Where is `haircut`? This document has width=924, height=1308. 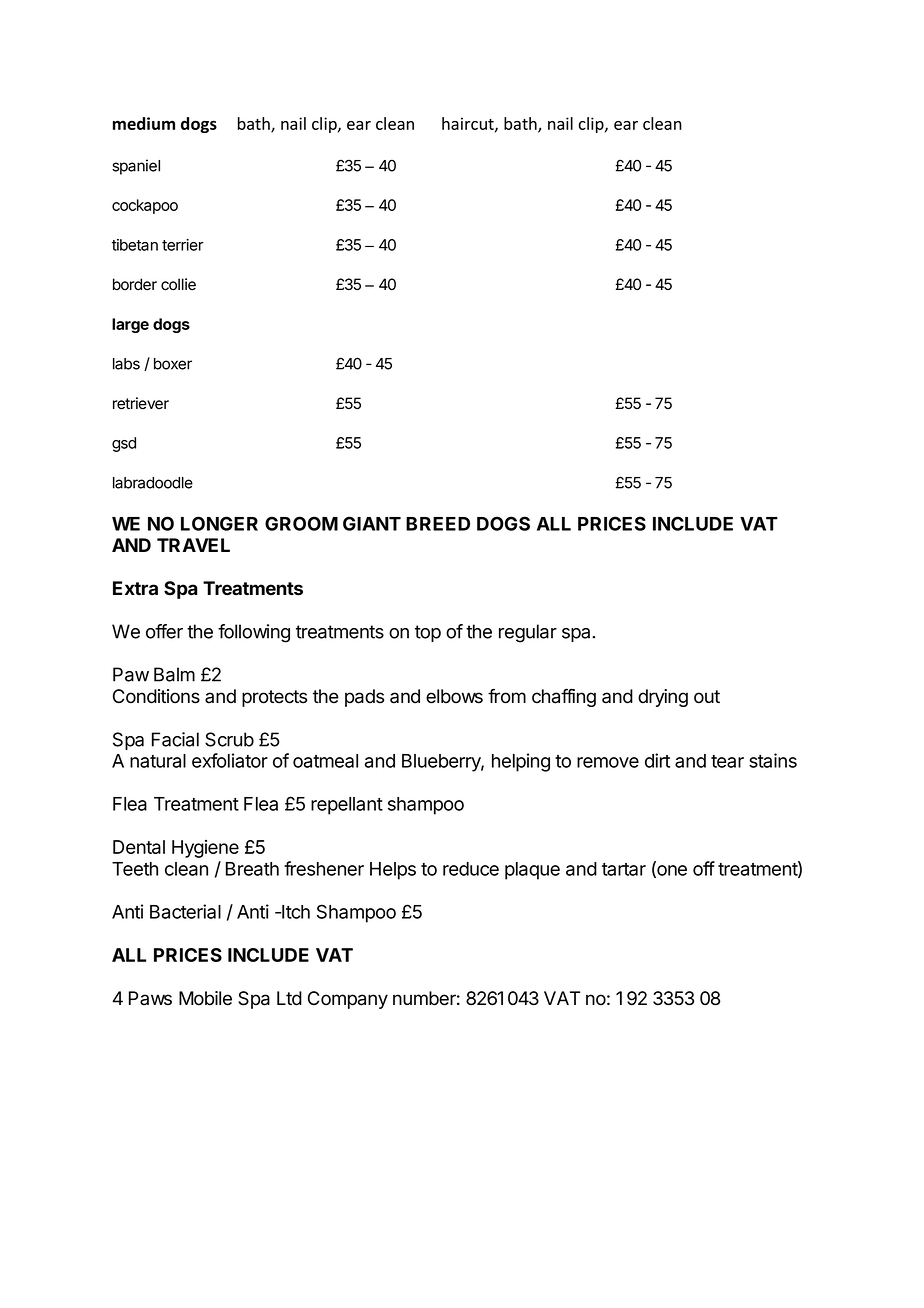
haircut is located at coordinates (469, 124).
